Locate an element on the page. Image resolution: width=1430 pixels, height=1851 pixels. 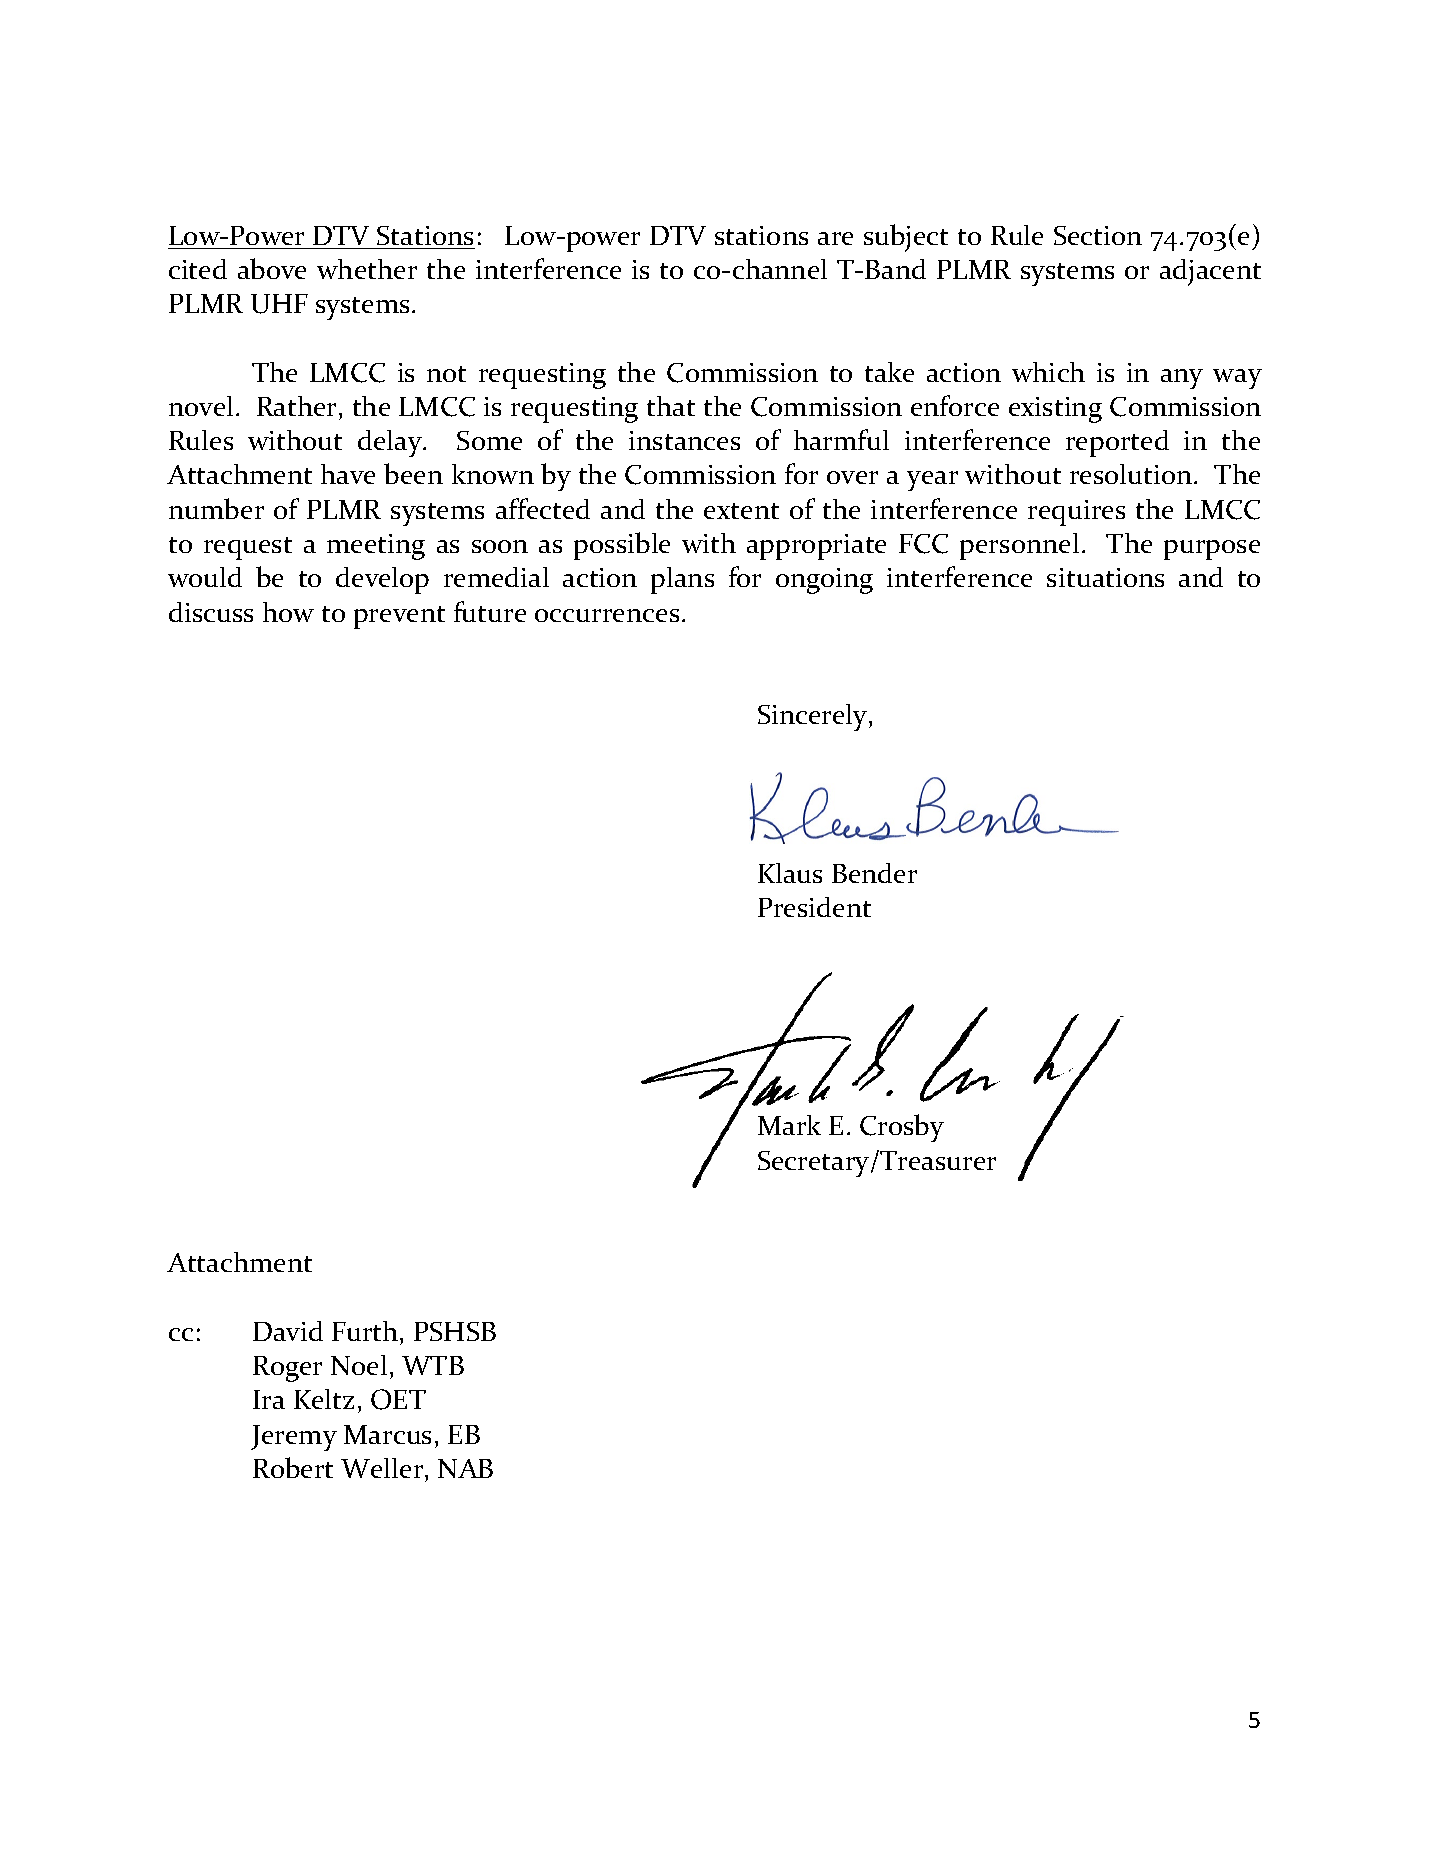
NAB is located at coordinates (465, 1468).
